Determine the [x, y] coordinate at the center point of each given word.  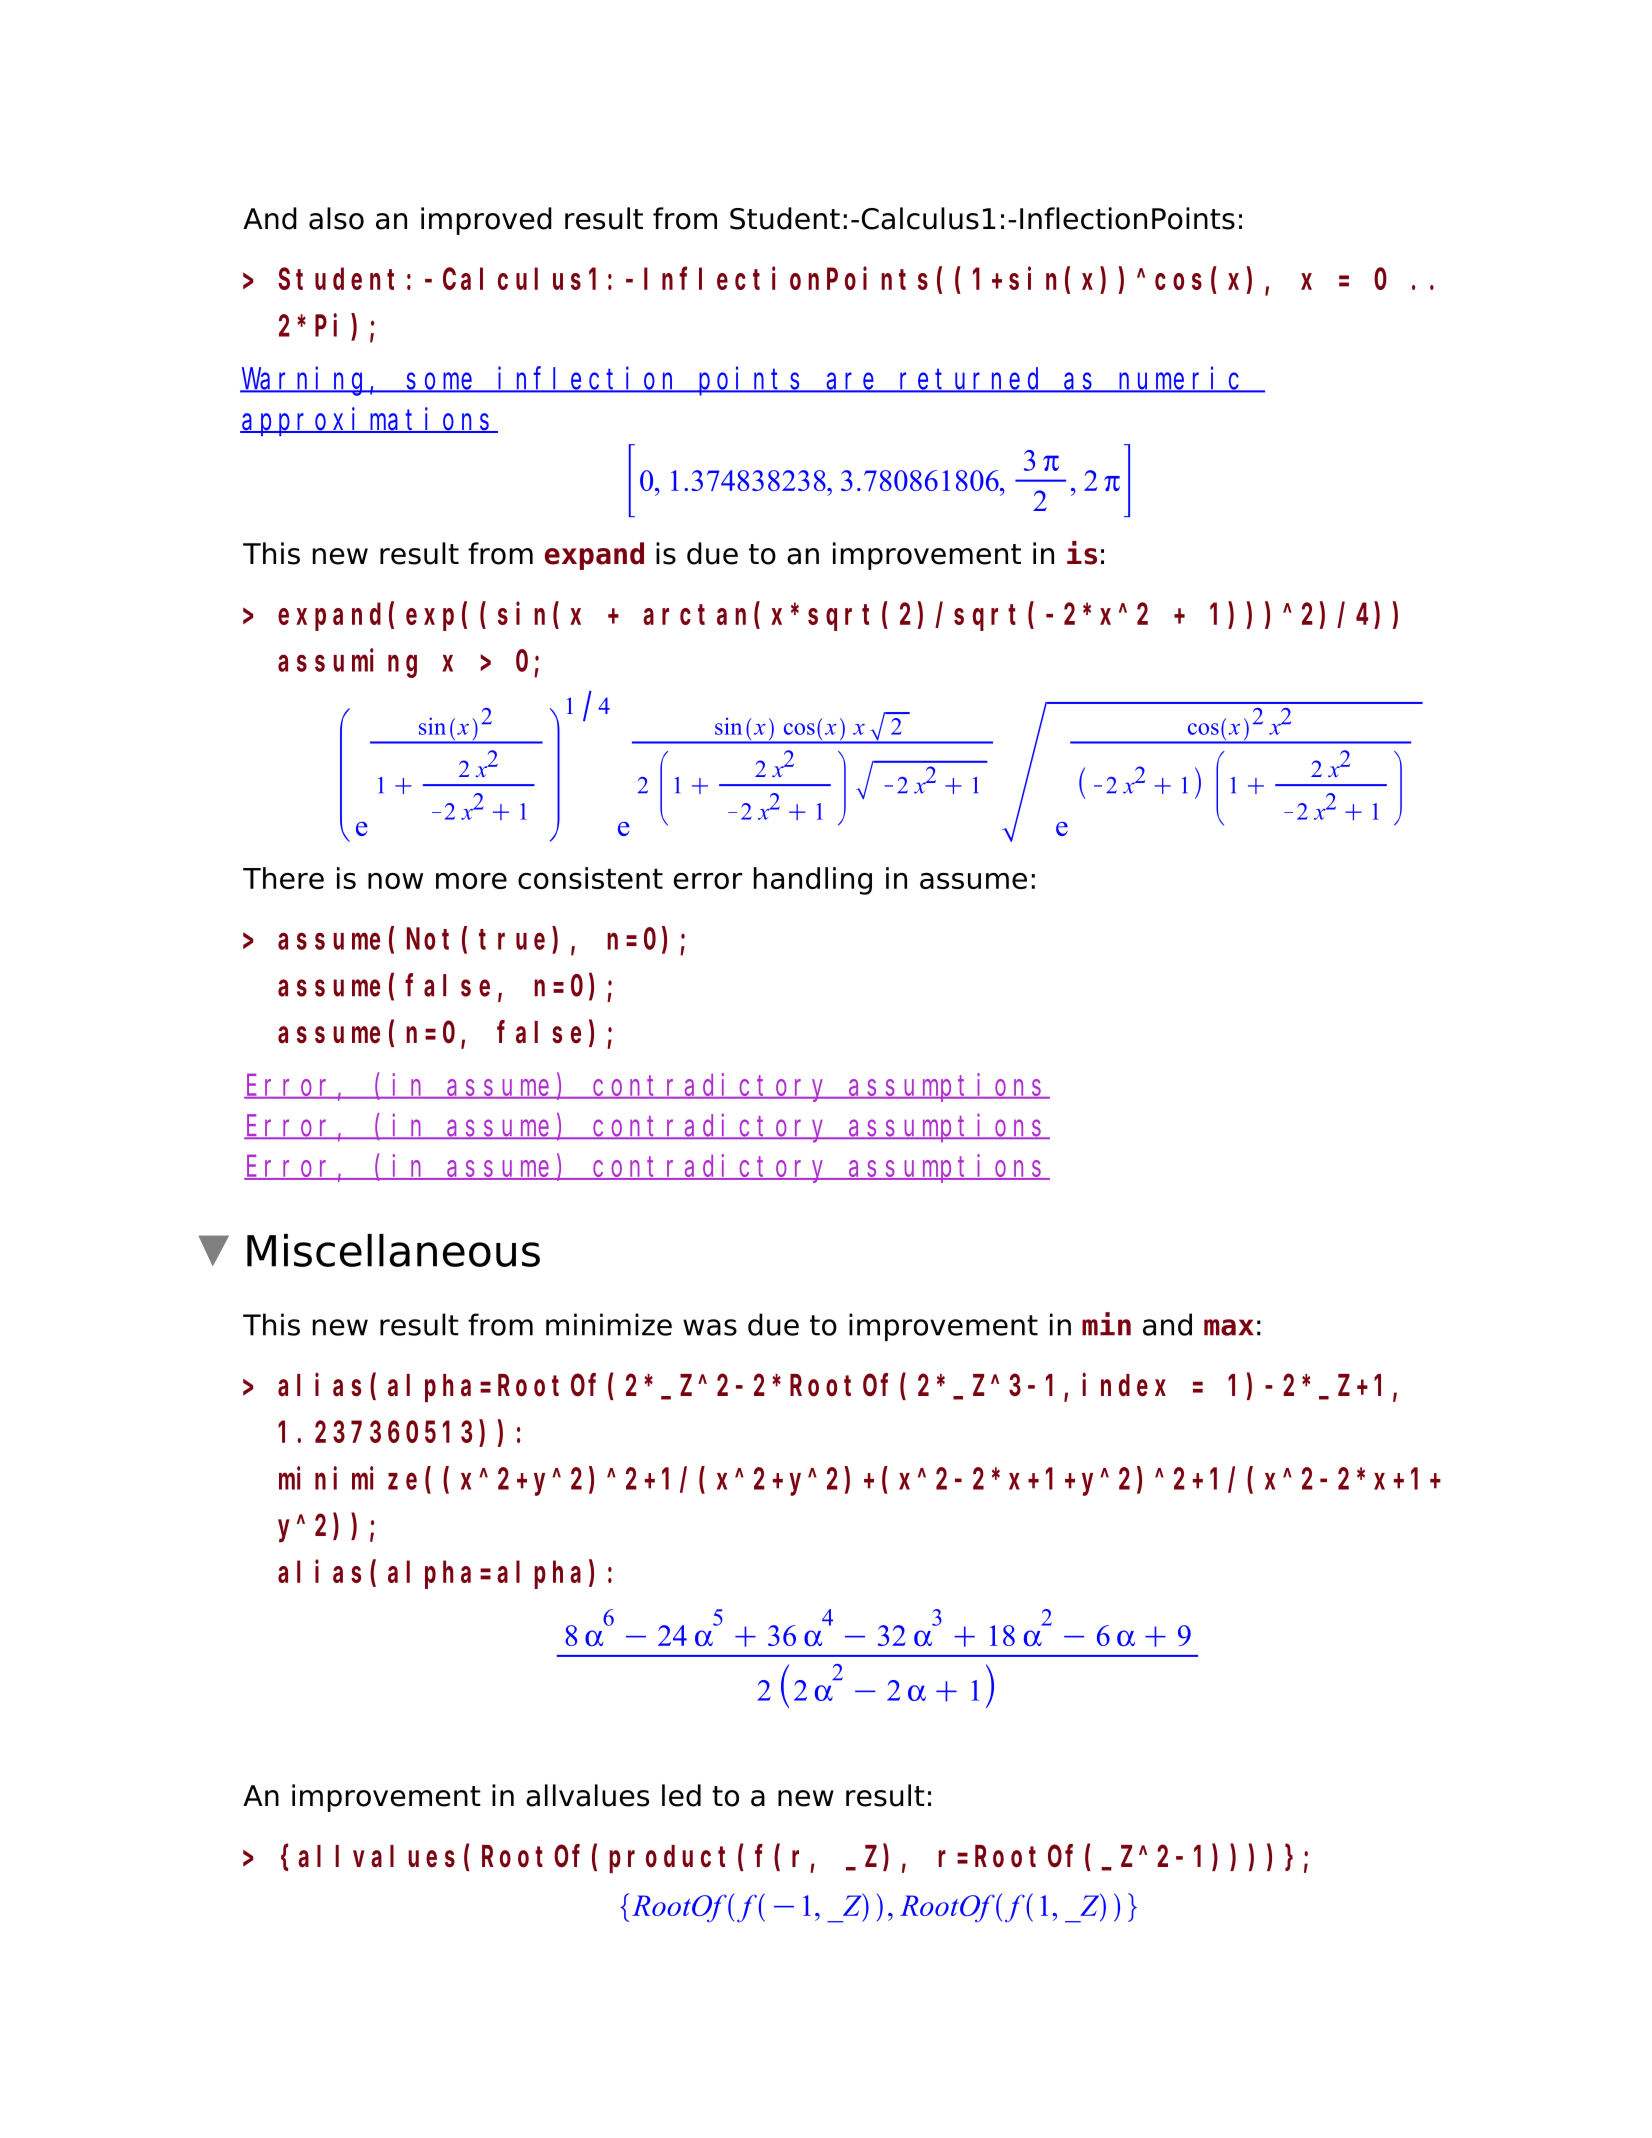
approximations [368, 421]
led [681, 1795]
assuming [347, 663]
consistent [590, 878]
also [336, 218]
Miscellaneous [393, 1250]
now [395, 881]
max [1229, 1327]
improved [486, 221]
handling [813, 881]
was [710, 1327]
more [471, 881]
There [283, 878]
